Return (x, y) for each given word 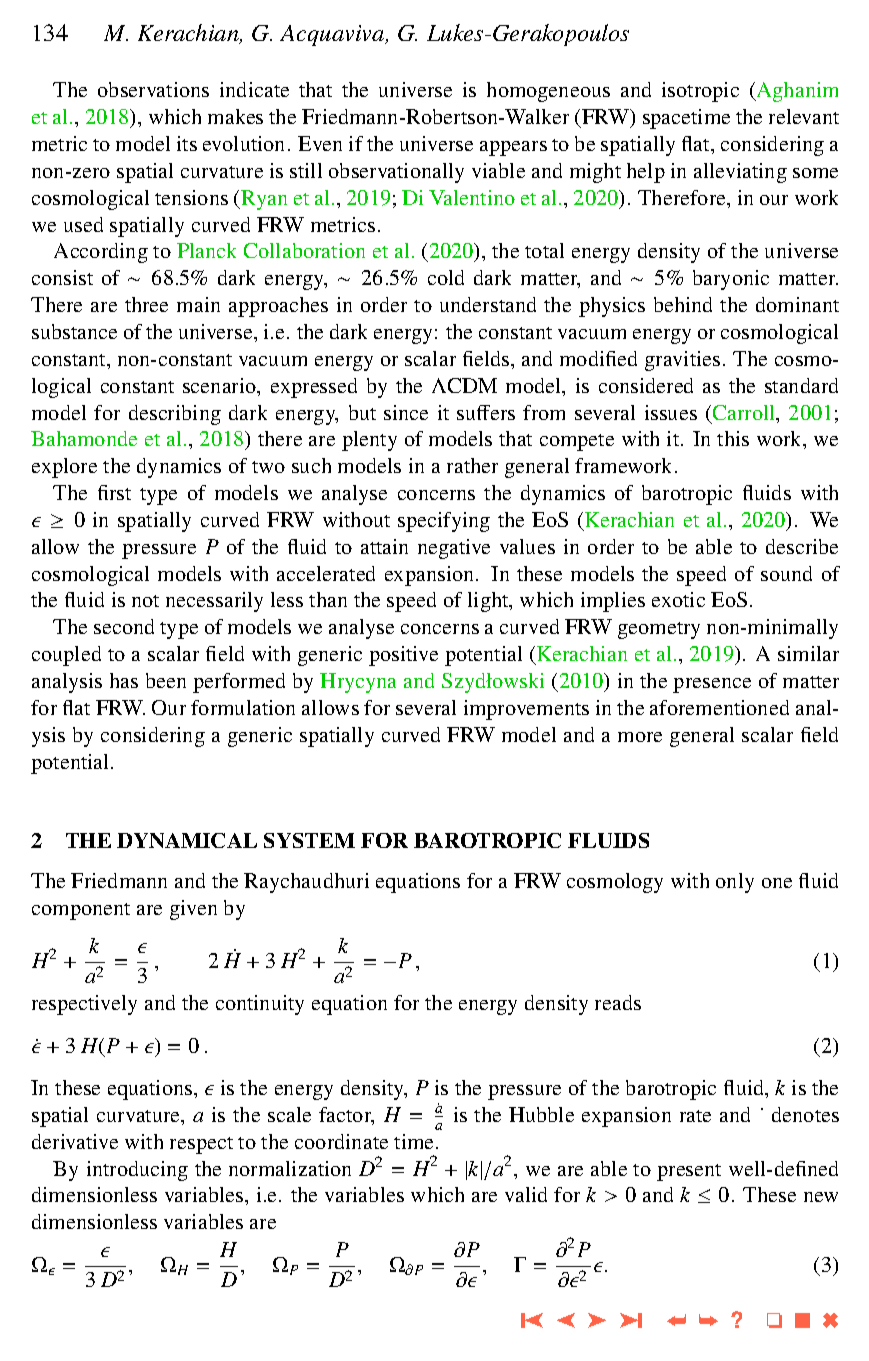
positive (403, 656)
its (187, 143)
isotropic (700, 92)
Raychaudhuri (306, 883)
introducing (137, 1171)
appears (513, 148)
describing (175, 415)
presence (712, 685)
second (124, 626)
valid (526, 1194)
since (406, 412)
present (689, 1172)
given (193, 910)
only (735, 883)
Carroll (745, 414)
